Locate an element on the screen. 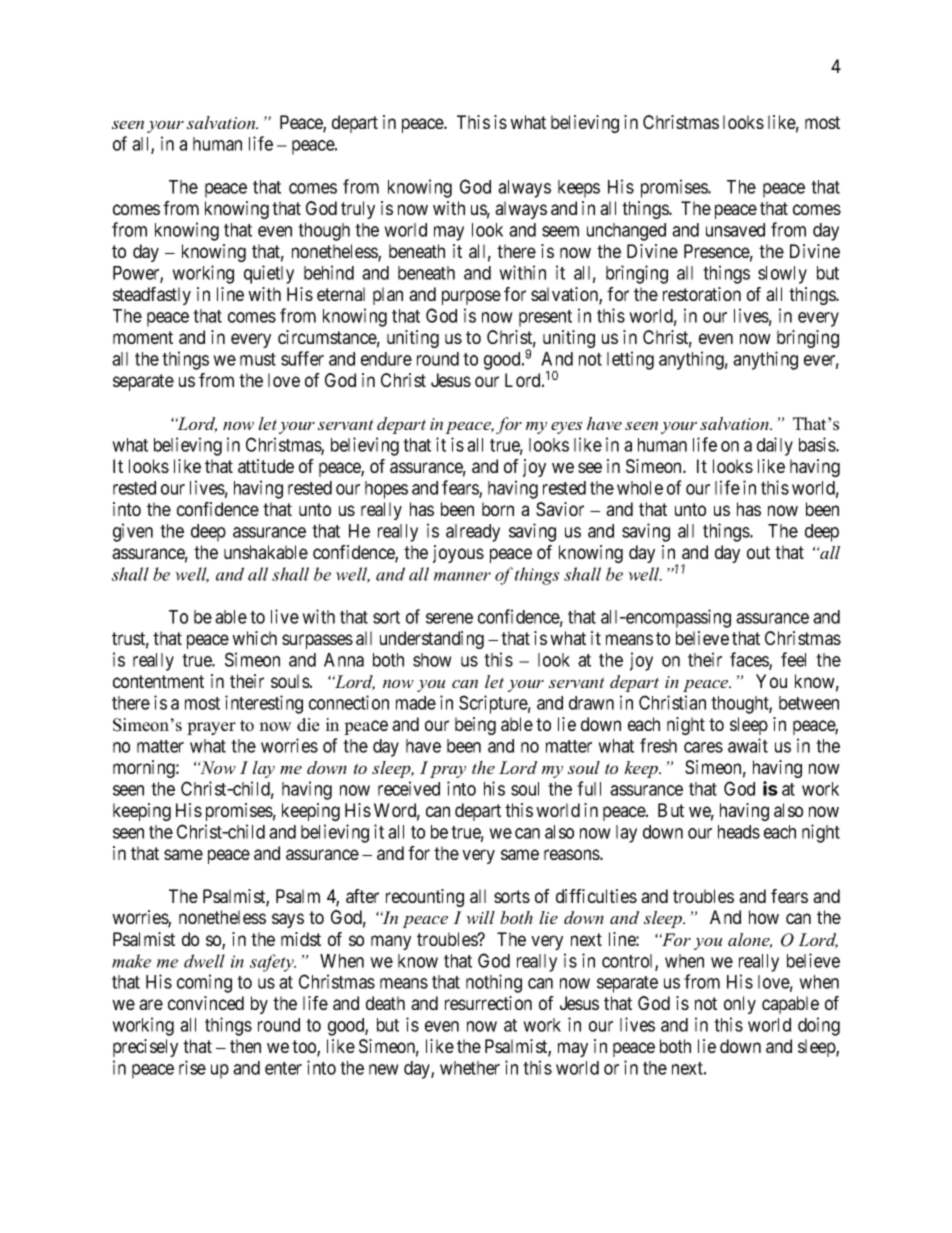 The width and height of the screenshot is (952, 1233). unsaved is located at coordinates (735, 230).
